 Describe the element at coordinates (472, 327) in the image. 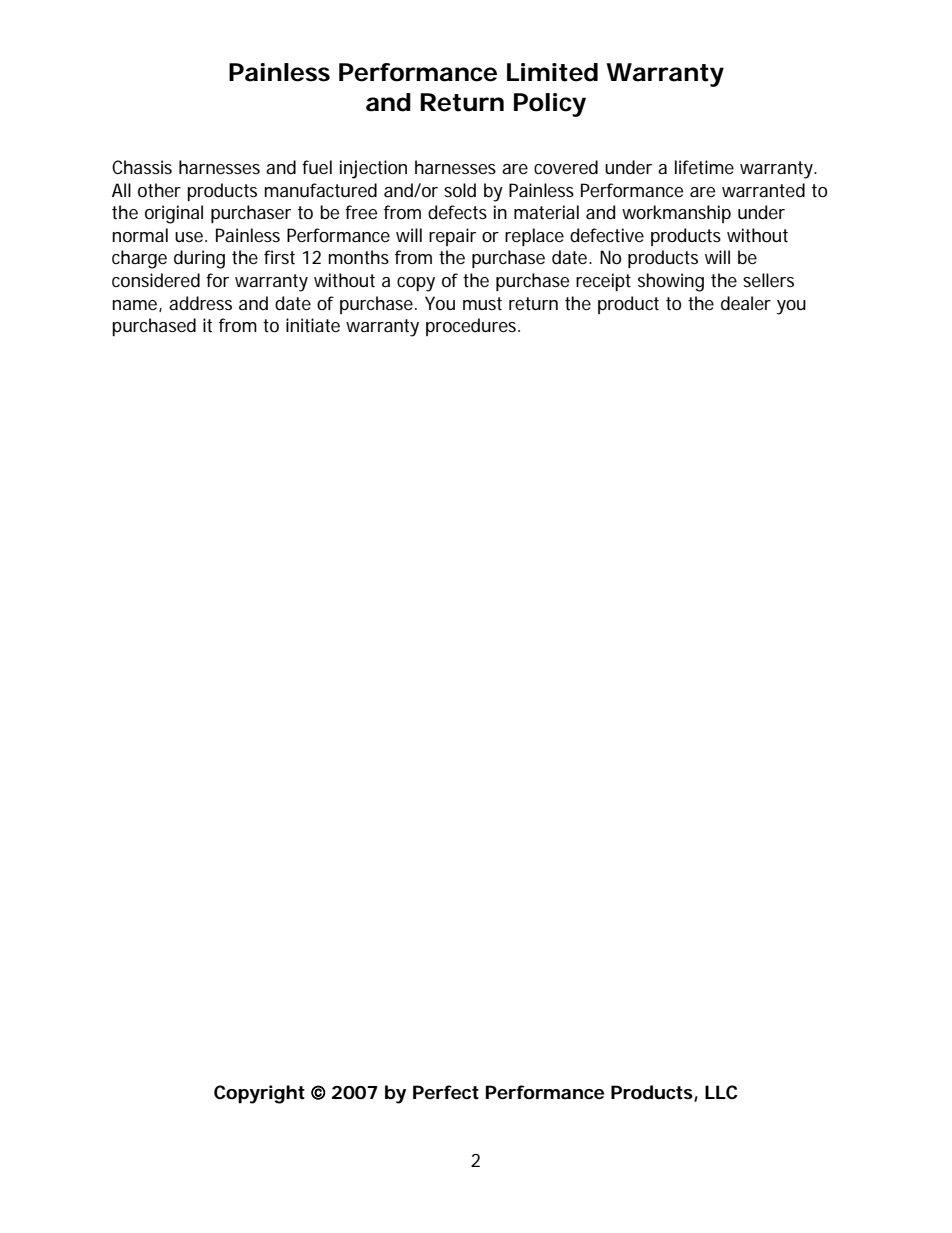

I see `procedures` at that location.
